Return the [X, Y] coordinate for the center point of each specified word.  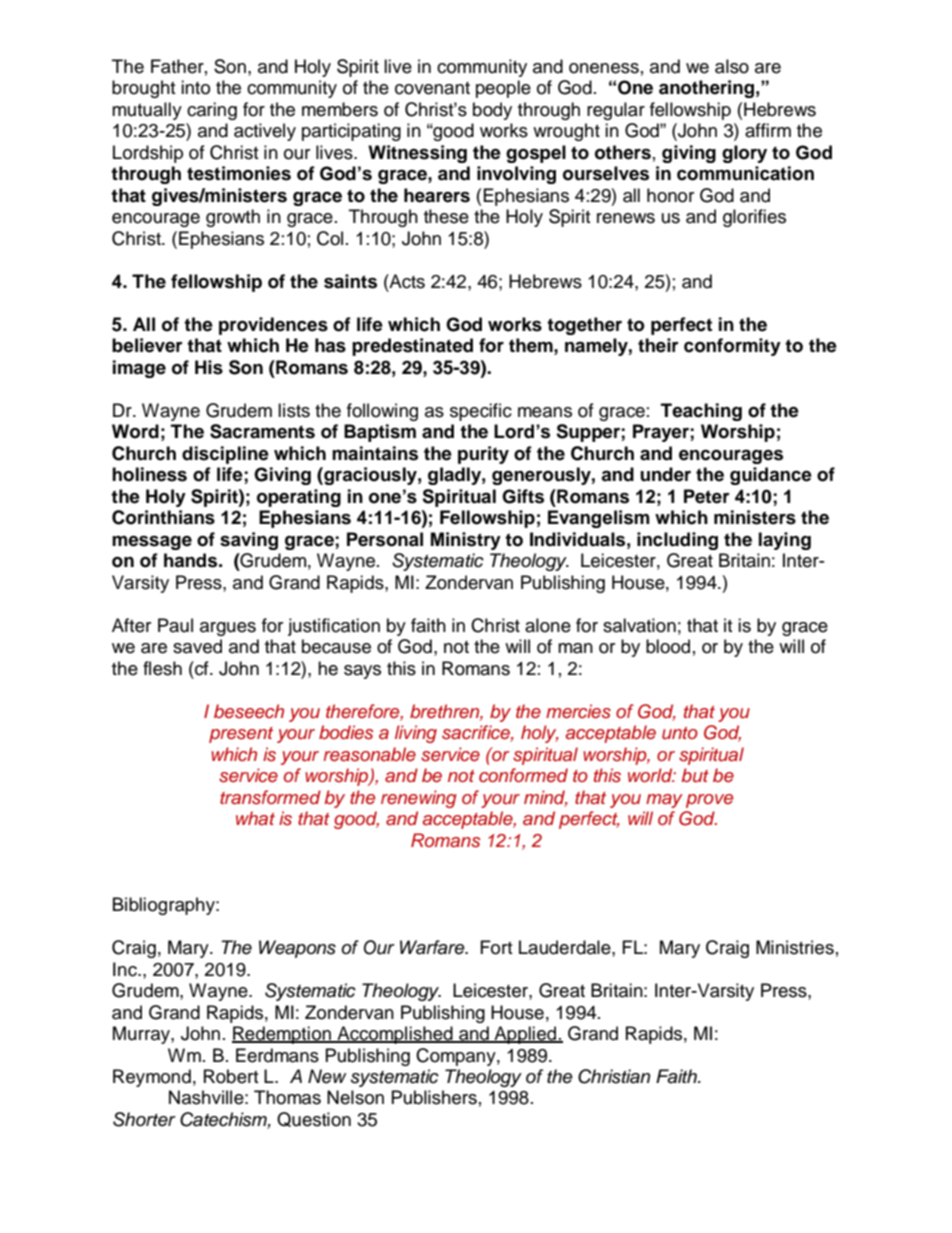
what [255, 818]
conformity [732, 347]
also [732, 66]
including [677, 541]
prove [709, 801]
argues [228, 629]
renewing [419, 799]
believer [147, 345]
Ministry [466, 541]
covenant [432, 88]
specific [481, 412]
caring [212, 111]
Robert [231, 1076]
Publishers [434, 1097]
